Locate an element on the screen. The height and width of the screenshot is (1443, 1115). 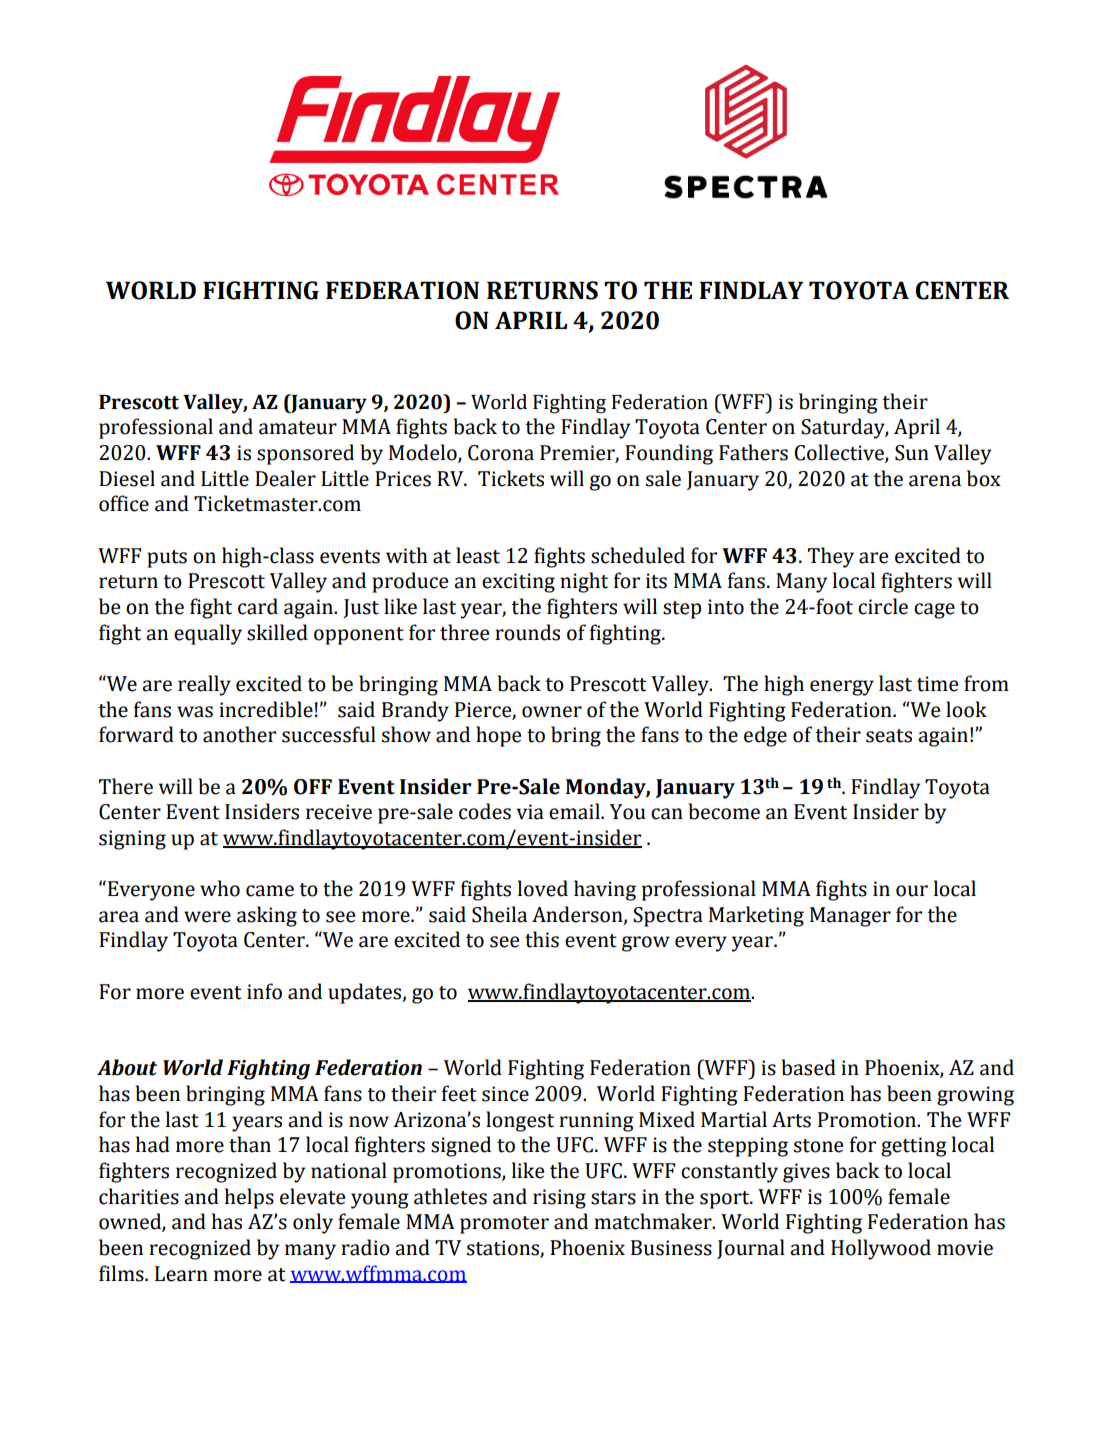
energy is located at coordinates (842, 688).
